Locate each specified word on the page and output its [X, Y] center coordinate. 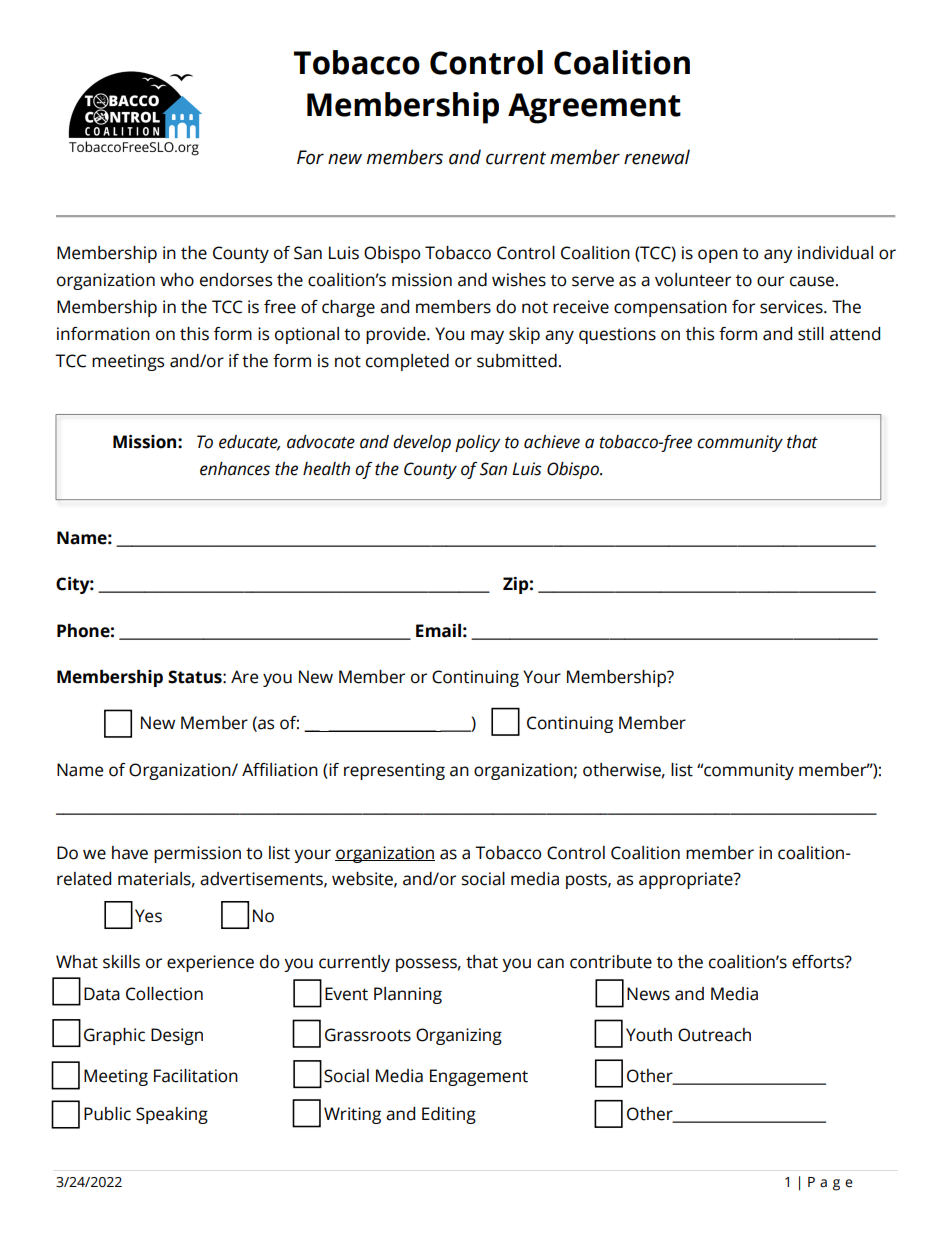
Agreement [594, 108]
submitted [517, 361]
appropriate [687, 880]
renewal [657, 157]
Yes [148, 916]
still [811, 334]
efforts [819, 962]
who [177, 280]
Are [244, 677]
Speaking [172, 1115]
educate [249, 443]
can [550, 963]
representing [394, 771]
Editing [449, 1115]
